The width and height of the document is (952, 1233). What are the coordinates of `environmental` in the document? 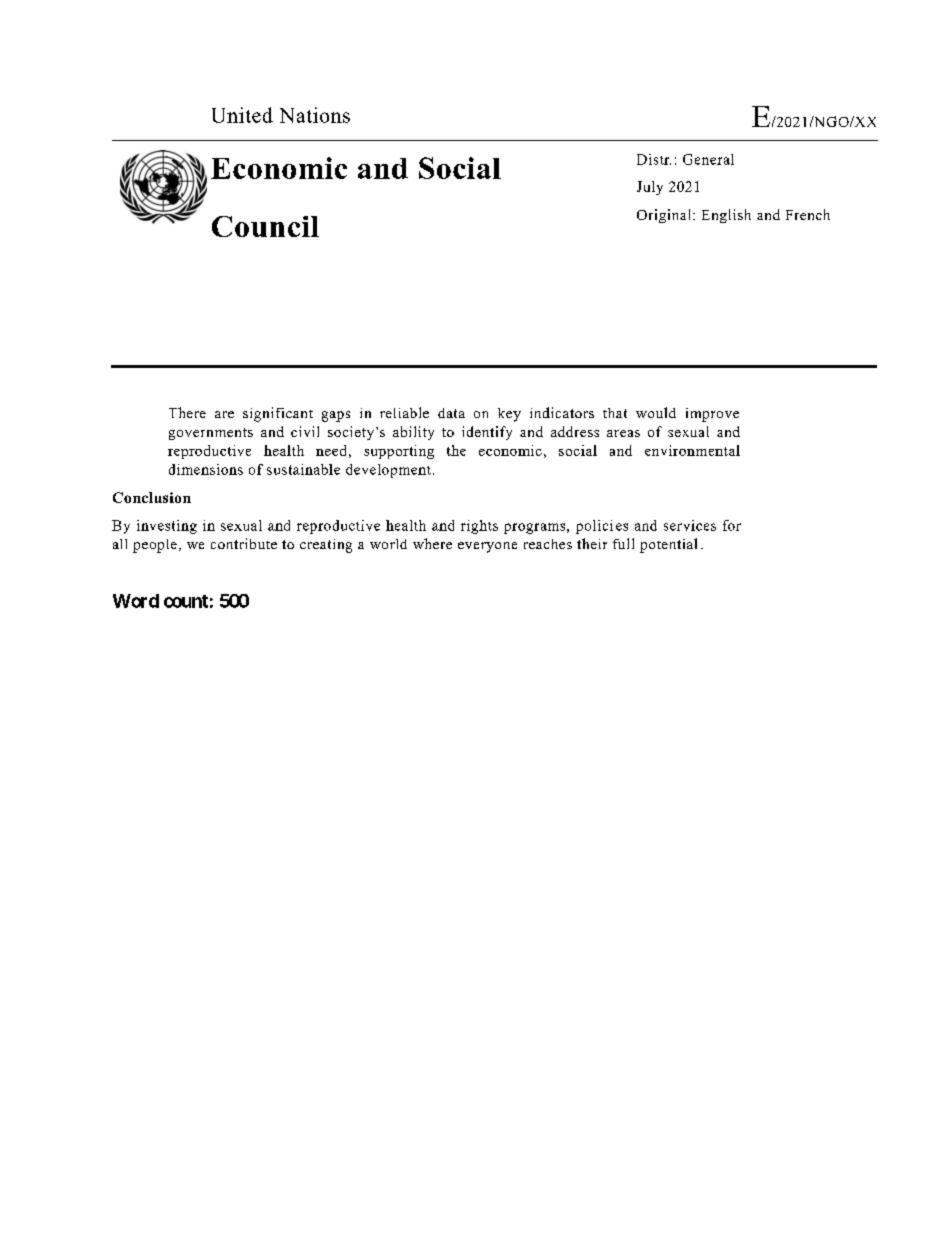 It's located at (692, 450).
